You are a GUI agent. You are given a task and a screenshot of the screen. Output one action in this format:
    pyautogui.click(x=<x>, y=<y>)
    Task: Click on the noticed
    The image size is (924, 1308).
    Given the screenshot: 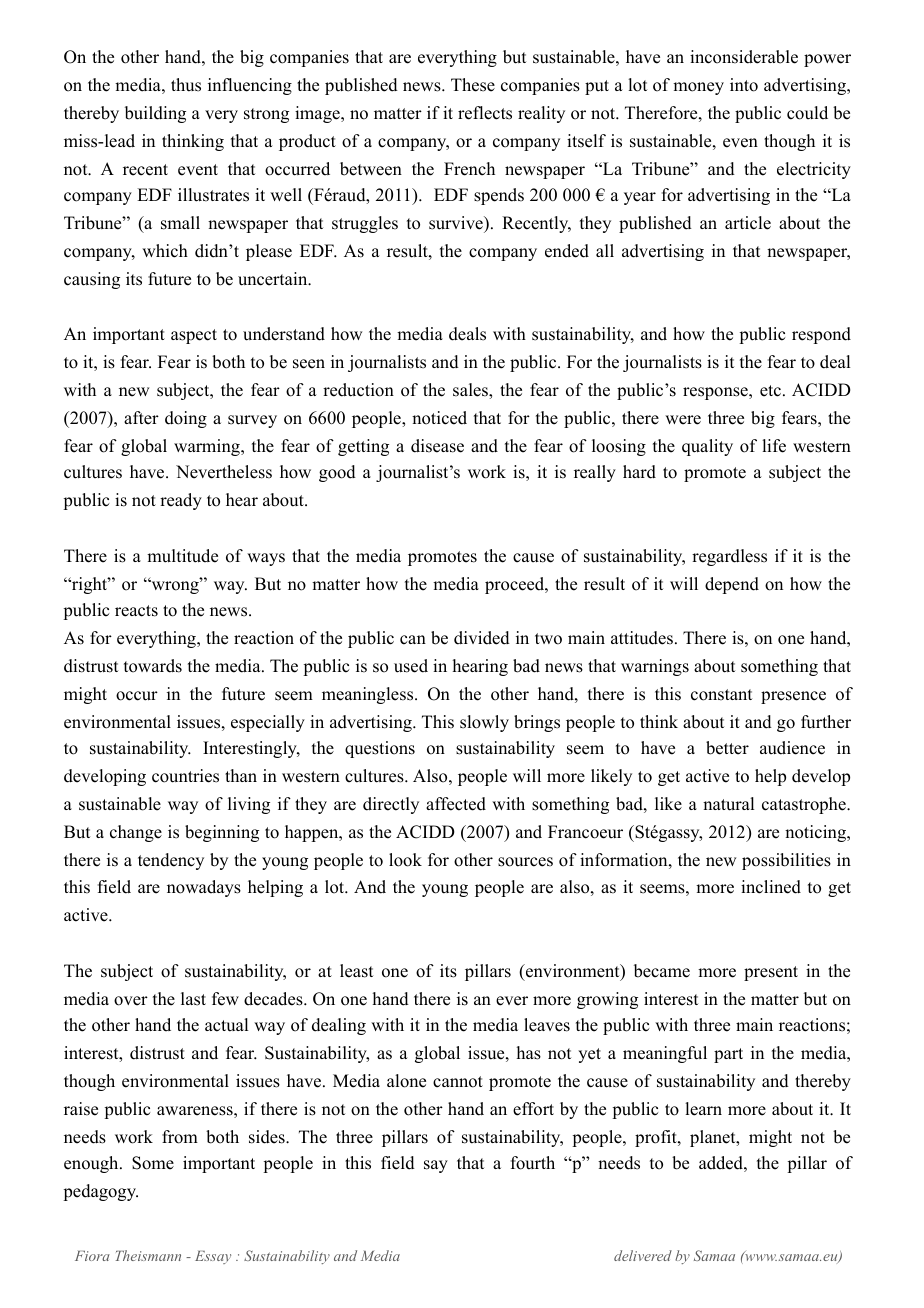 What is the action you would take?
    pyautogui.click(x=439, y=418)
